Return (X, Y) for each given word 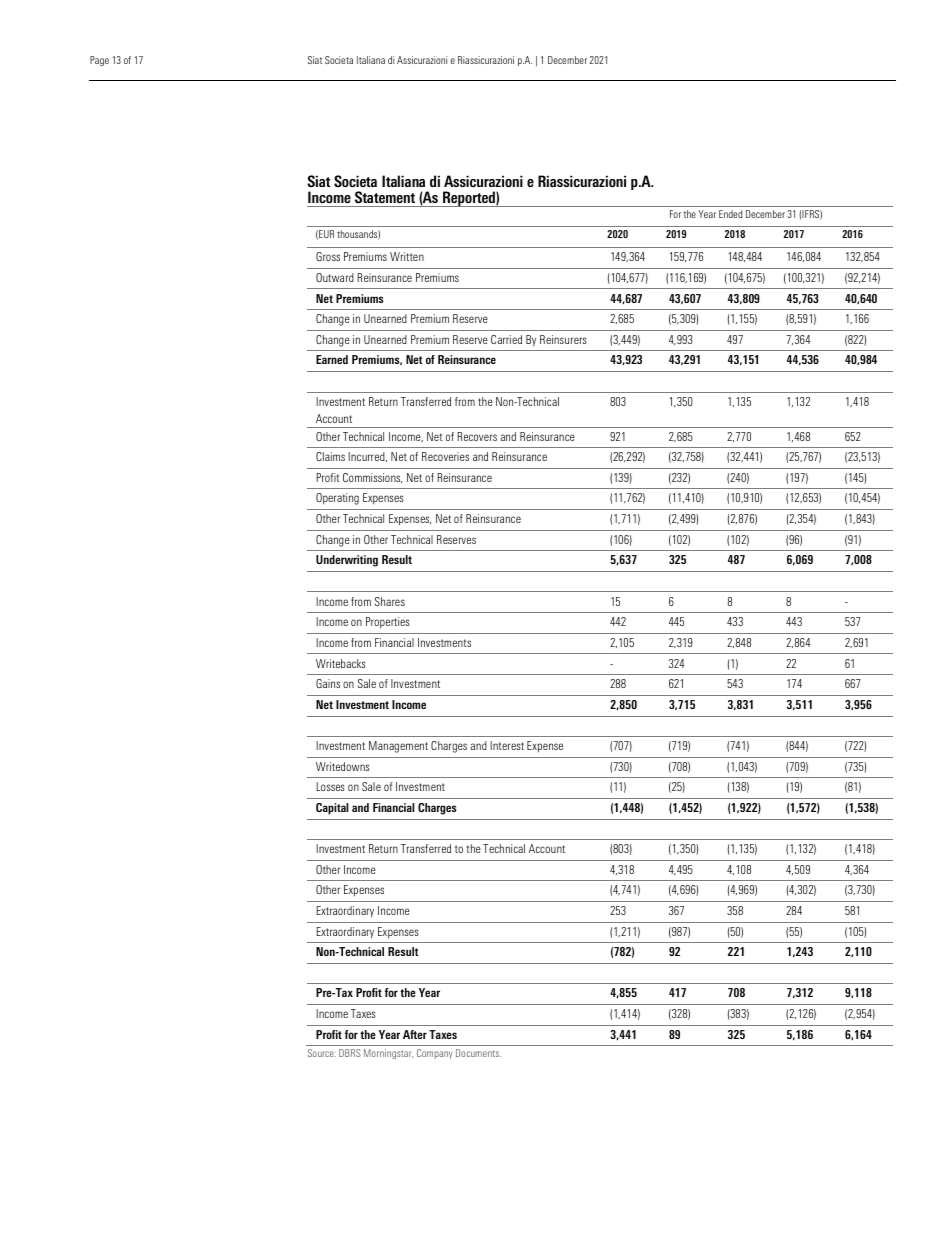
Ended (730, 214)
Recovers (477, 436)
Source (322, 1053)
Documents (478, 1053)
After (415, 1034)
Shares (390, 601)
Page (99, 61)
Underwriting (347, 561)
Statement (385, 197)
